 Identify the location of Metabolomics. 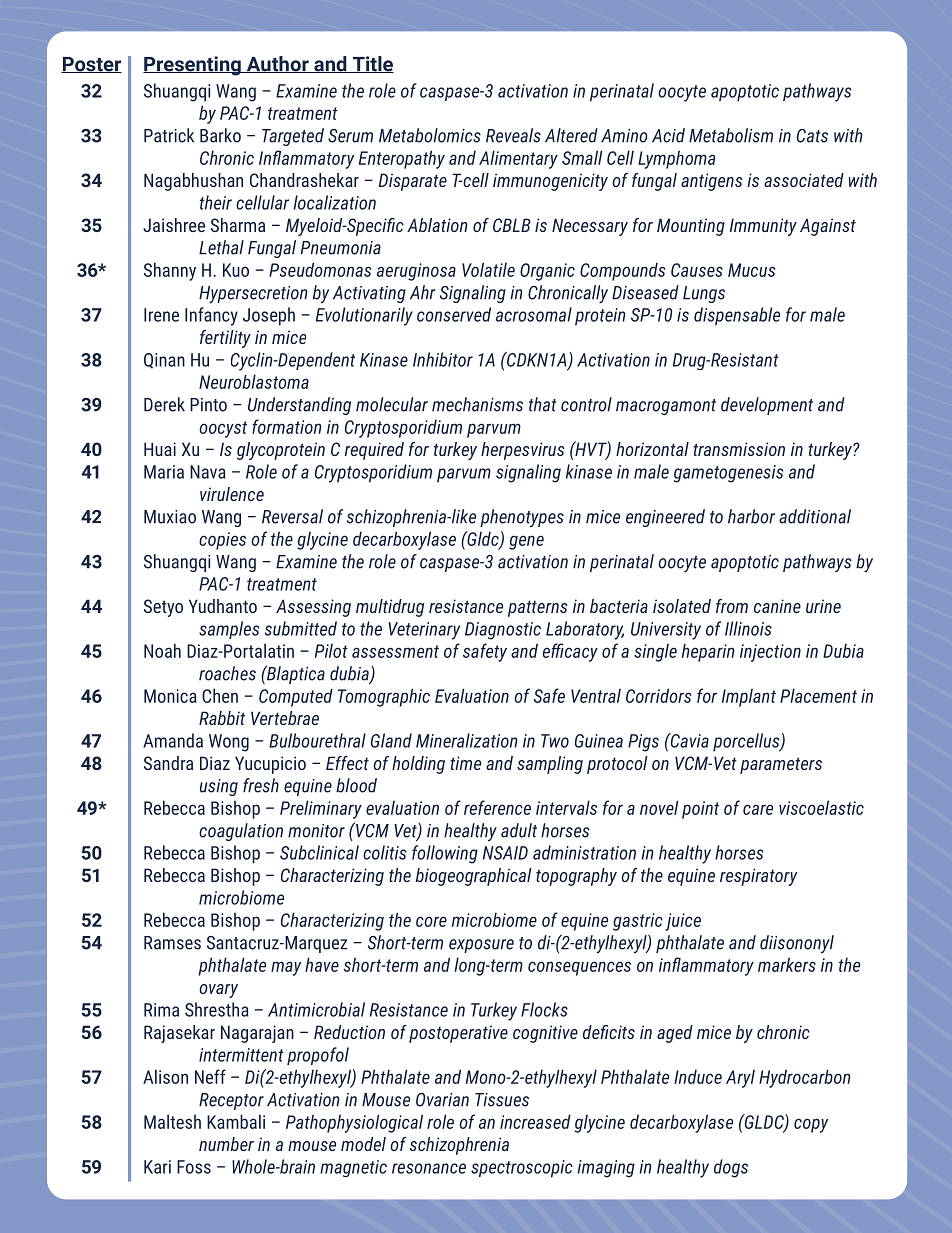
(430, 135).
